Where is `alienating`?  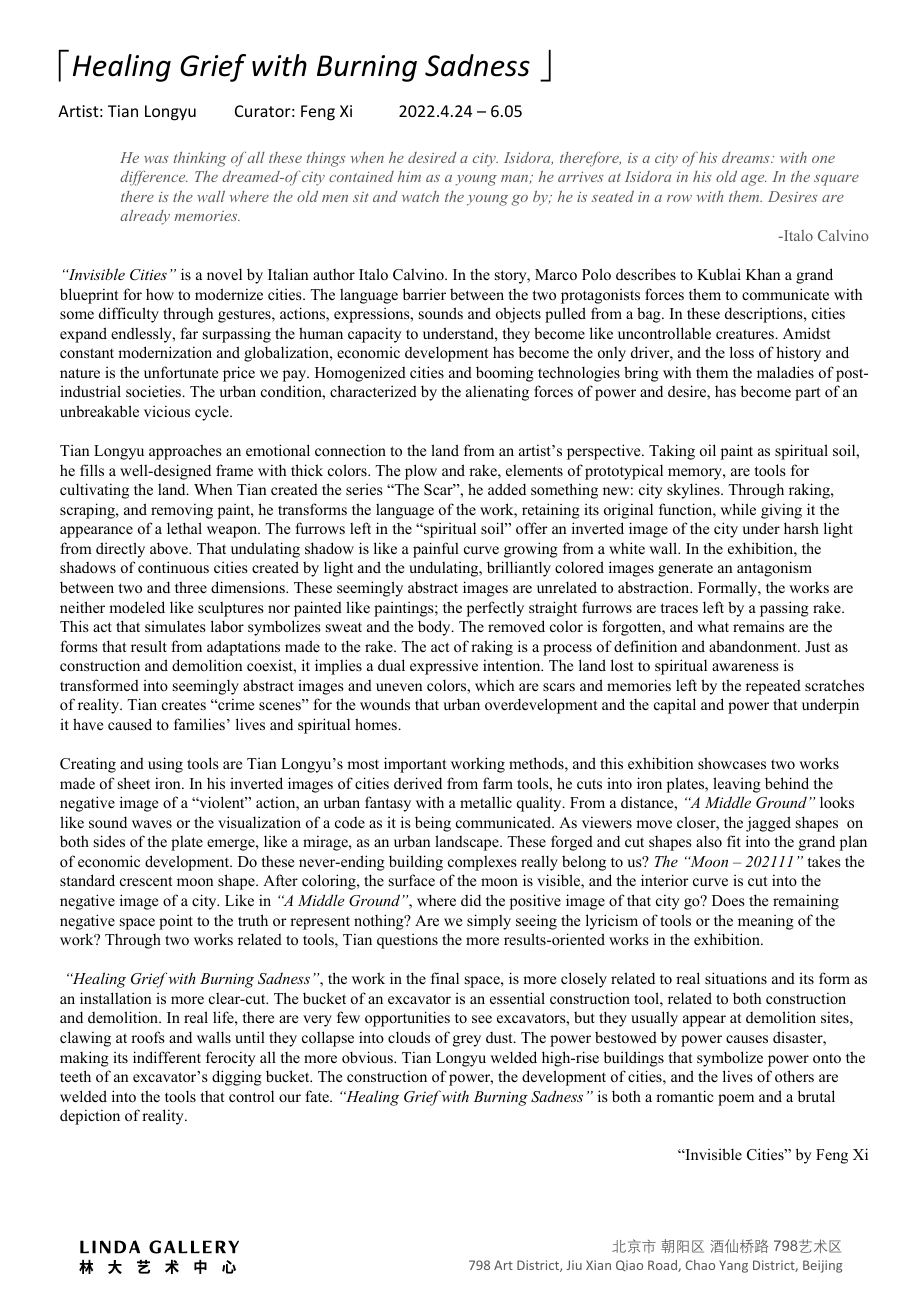
alienating is located at coordinates (497, 393).
